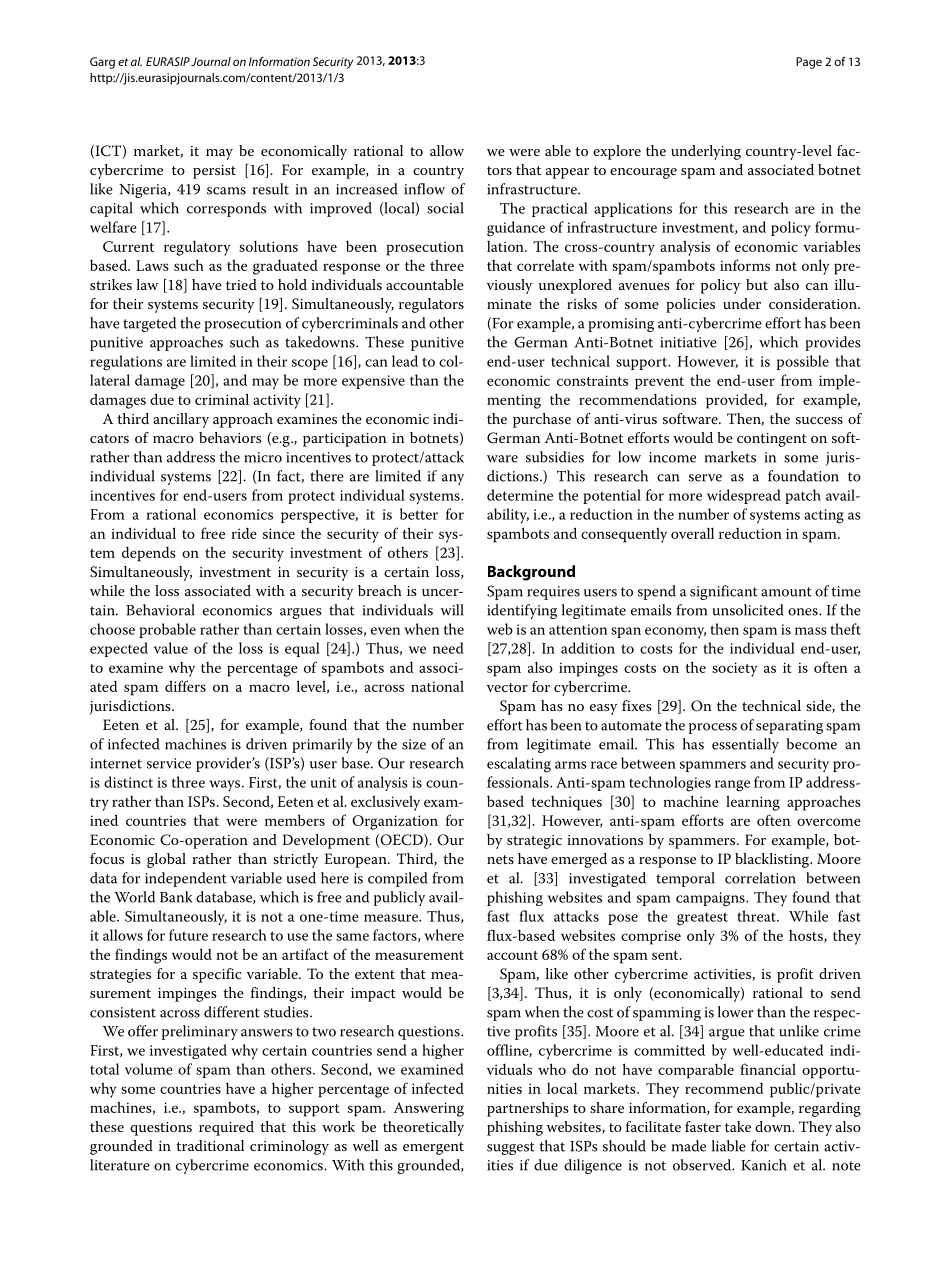  What do you see at coordinates (453, 479) in the image?
I see `any` at bounding box center [453, 479].
